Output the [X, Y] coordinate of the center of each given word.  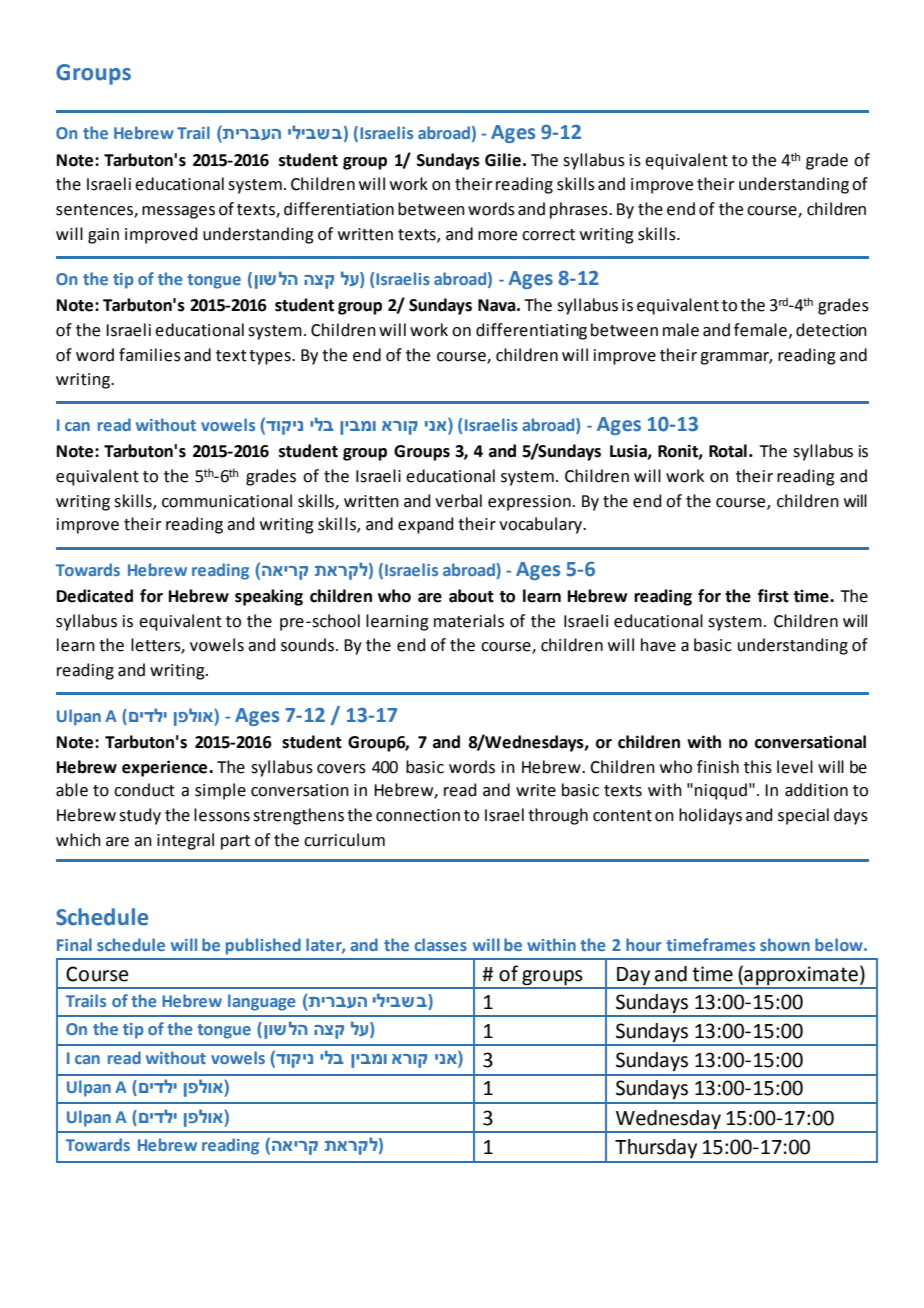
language [261, 1002]
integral [185, 841]
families [150, 355]
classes [440, 944]
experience [166, 768]
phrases [580, 210]
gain [103, 236]
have [658, 645]
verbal [458, 501]
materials [469, 621]
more [497, 236]
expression [529, 503]
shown [785, 944]
